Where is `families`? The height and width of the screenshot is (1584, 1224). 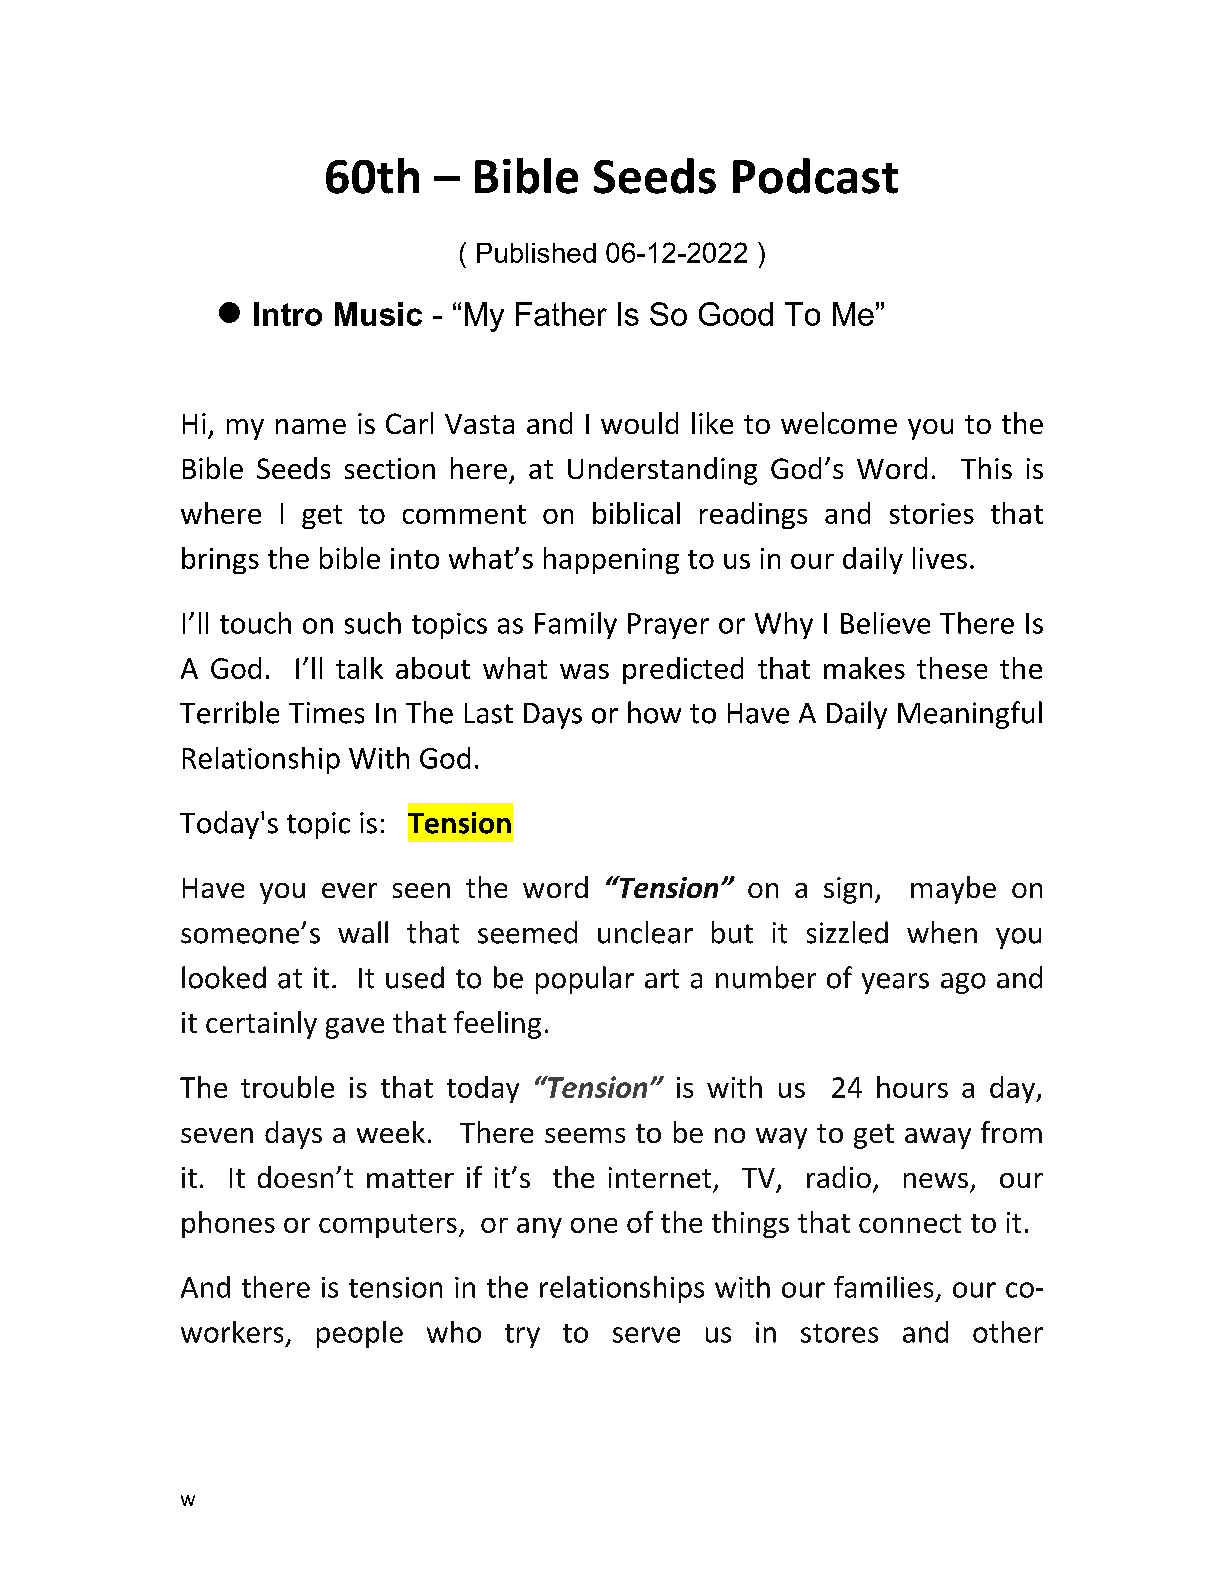 families is located at coordinates (883, 1287).
